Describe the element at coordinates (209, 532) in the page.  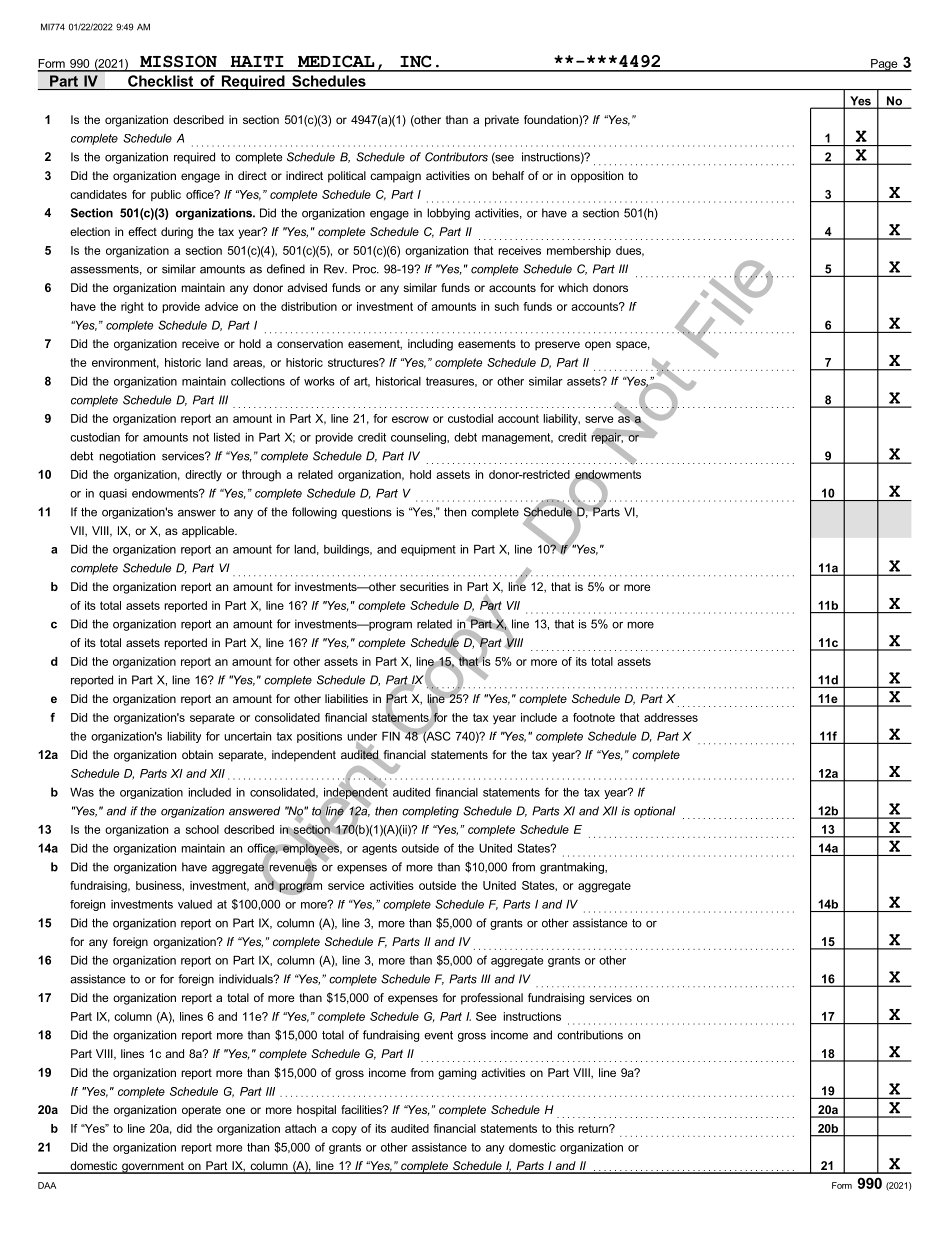
I see `applicable` at that location.
